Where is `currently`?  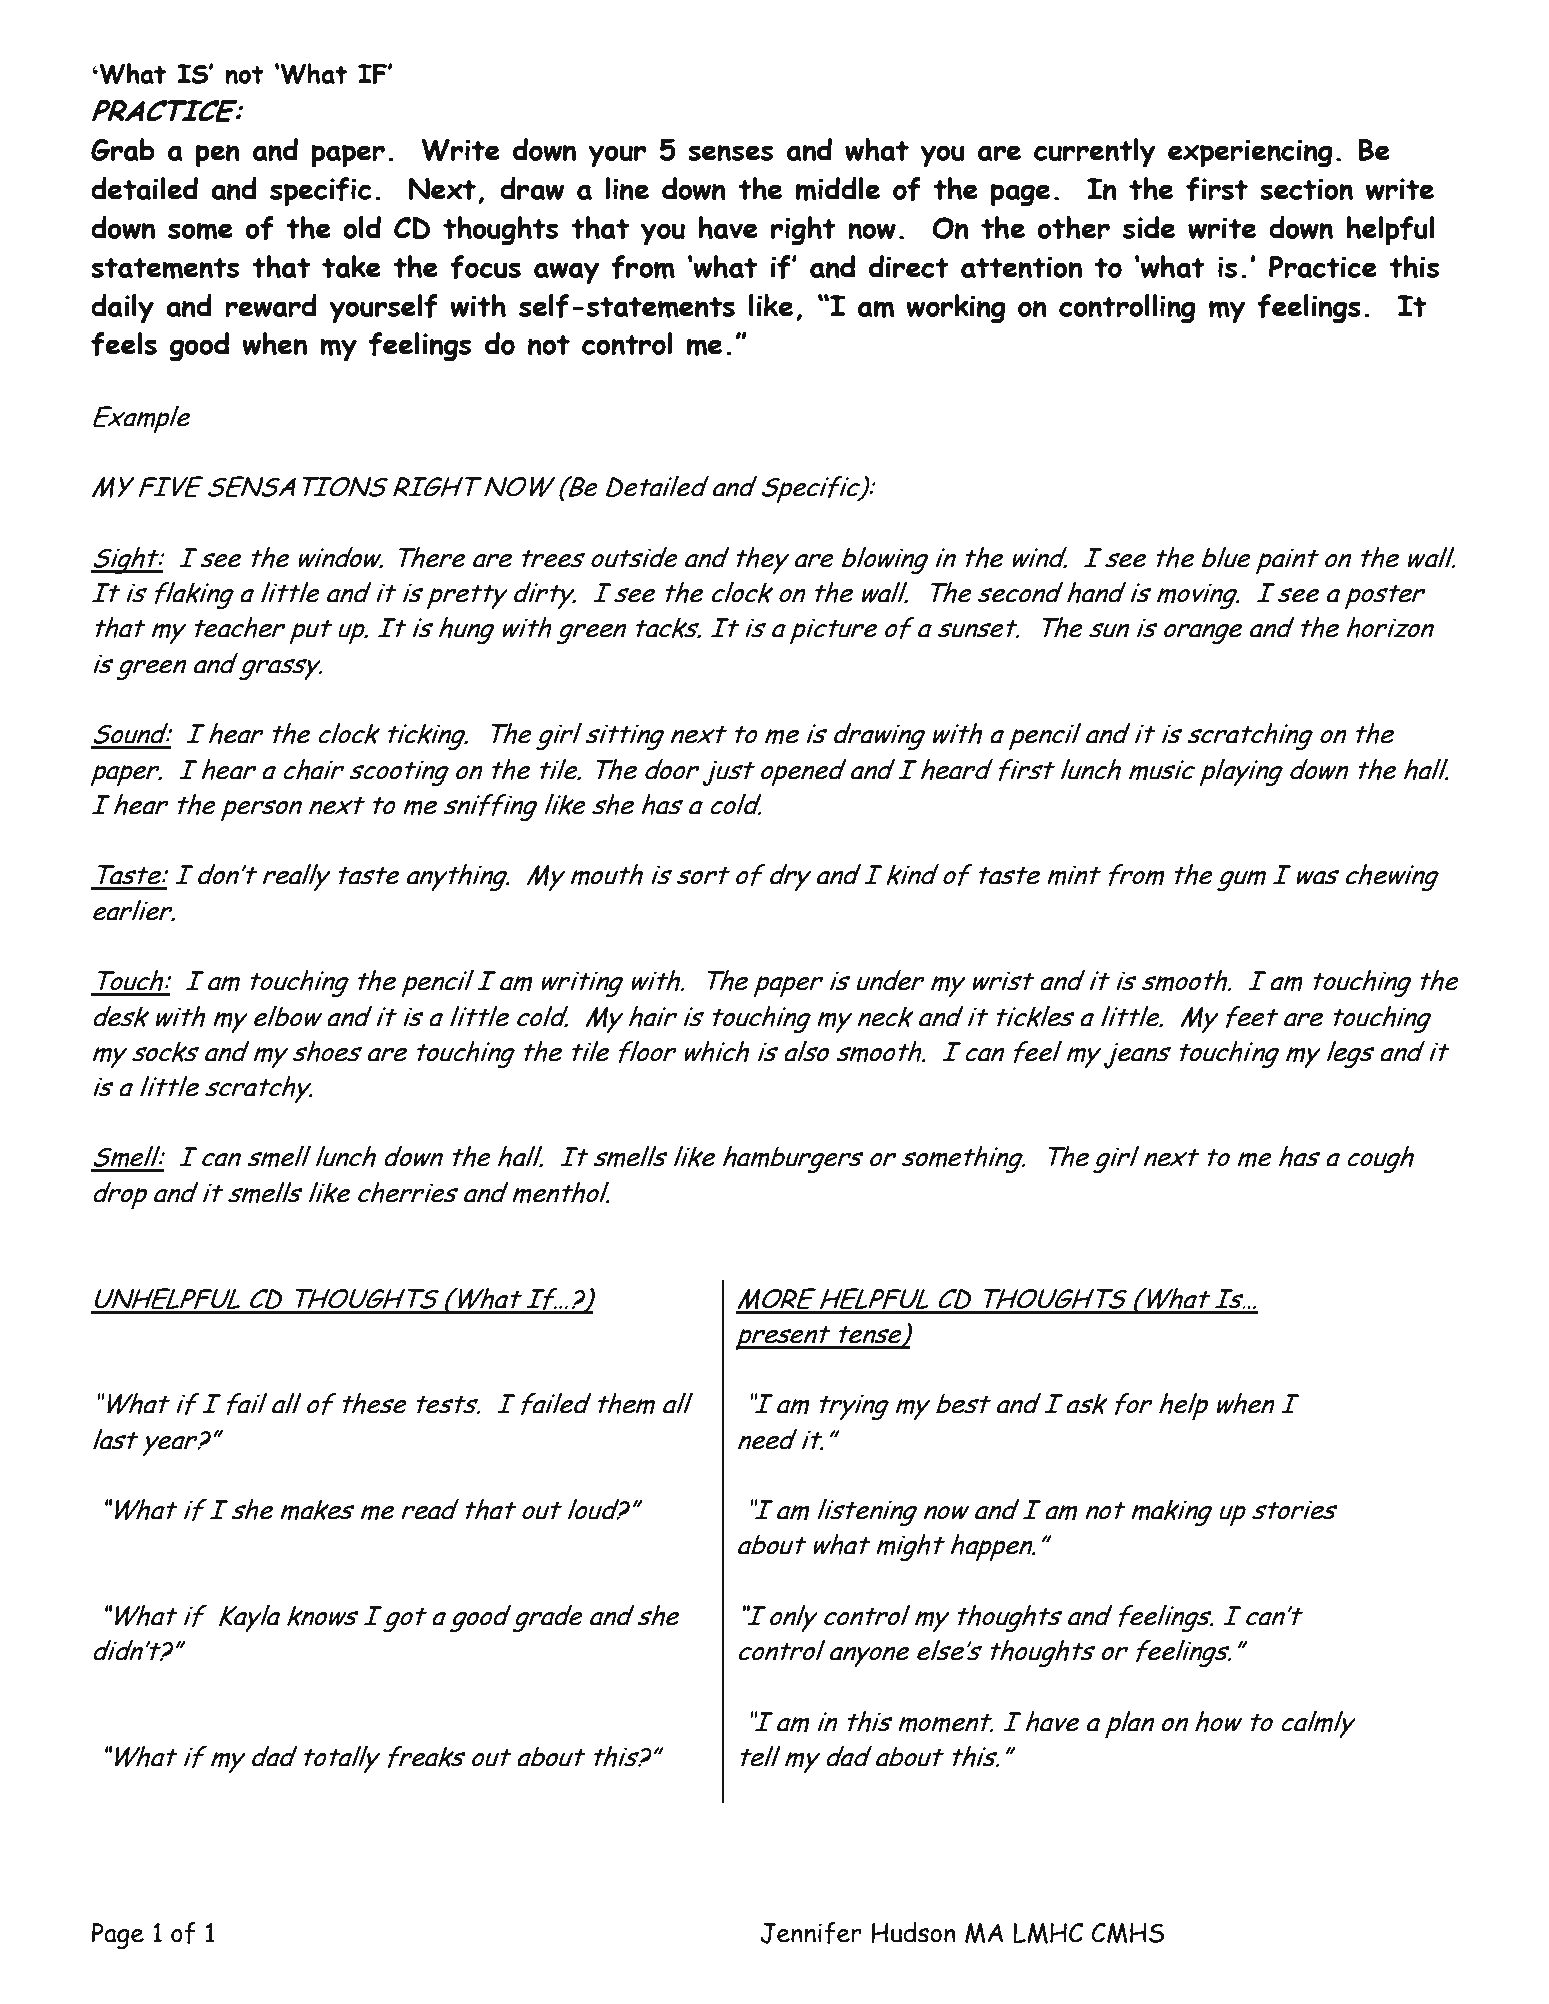 currently is located at coordinates (1095, 153).
